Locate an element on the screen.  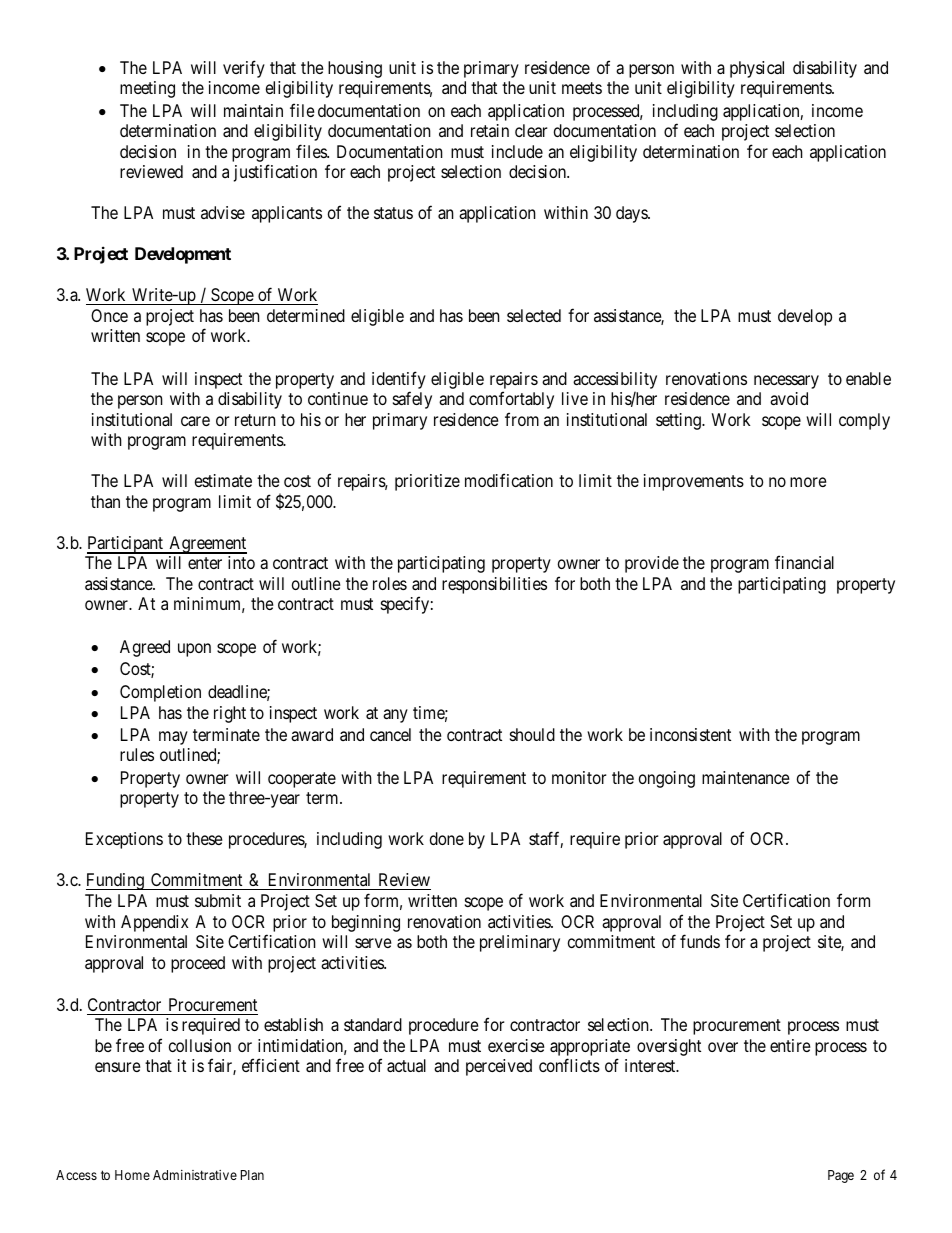
retain is located at coordinates (490, 130).
